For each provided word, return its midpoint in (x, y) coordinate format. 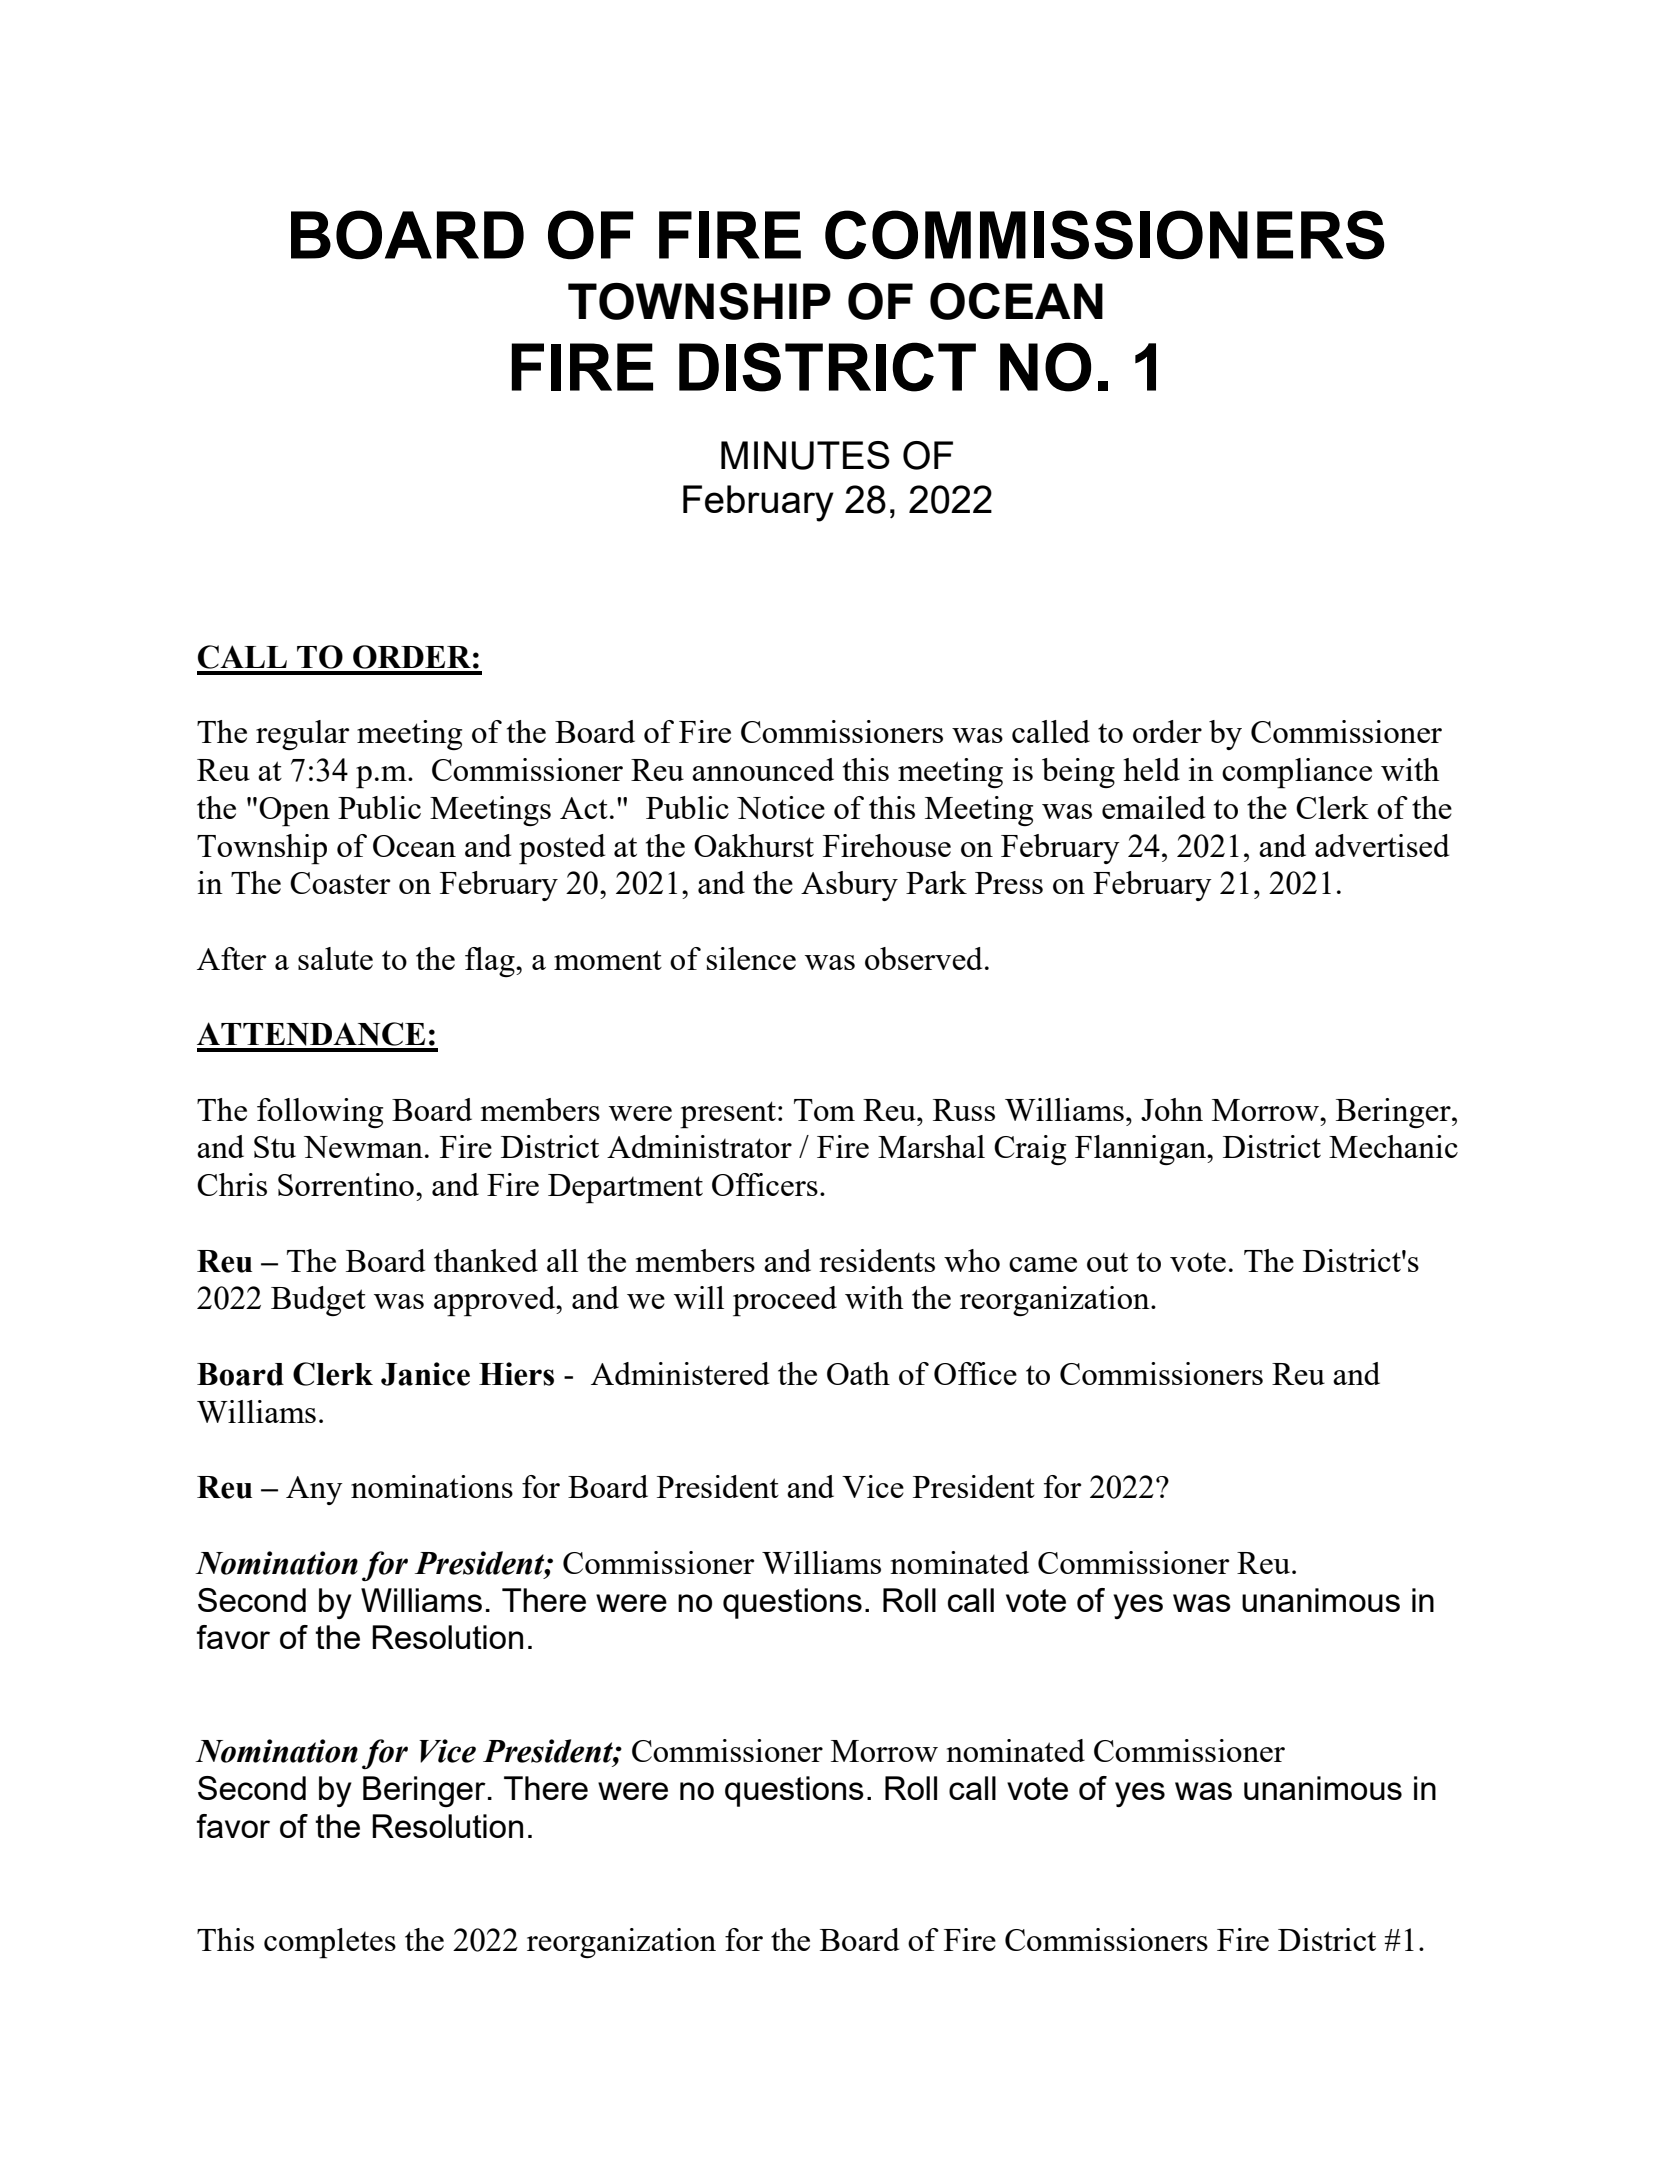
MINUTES (805, 455)
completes (330, 1943)
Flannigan (1141, 1150)
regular (302, 735)
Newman (363, 1147)
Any (314, 1490)
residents (877, 1260)
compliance (1297, 773)
